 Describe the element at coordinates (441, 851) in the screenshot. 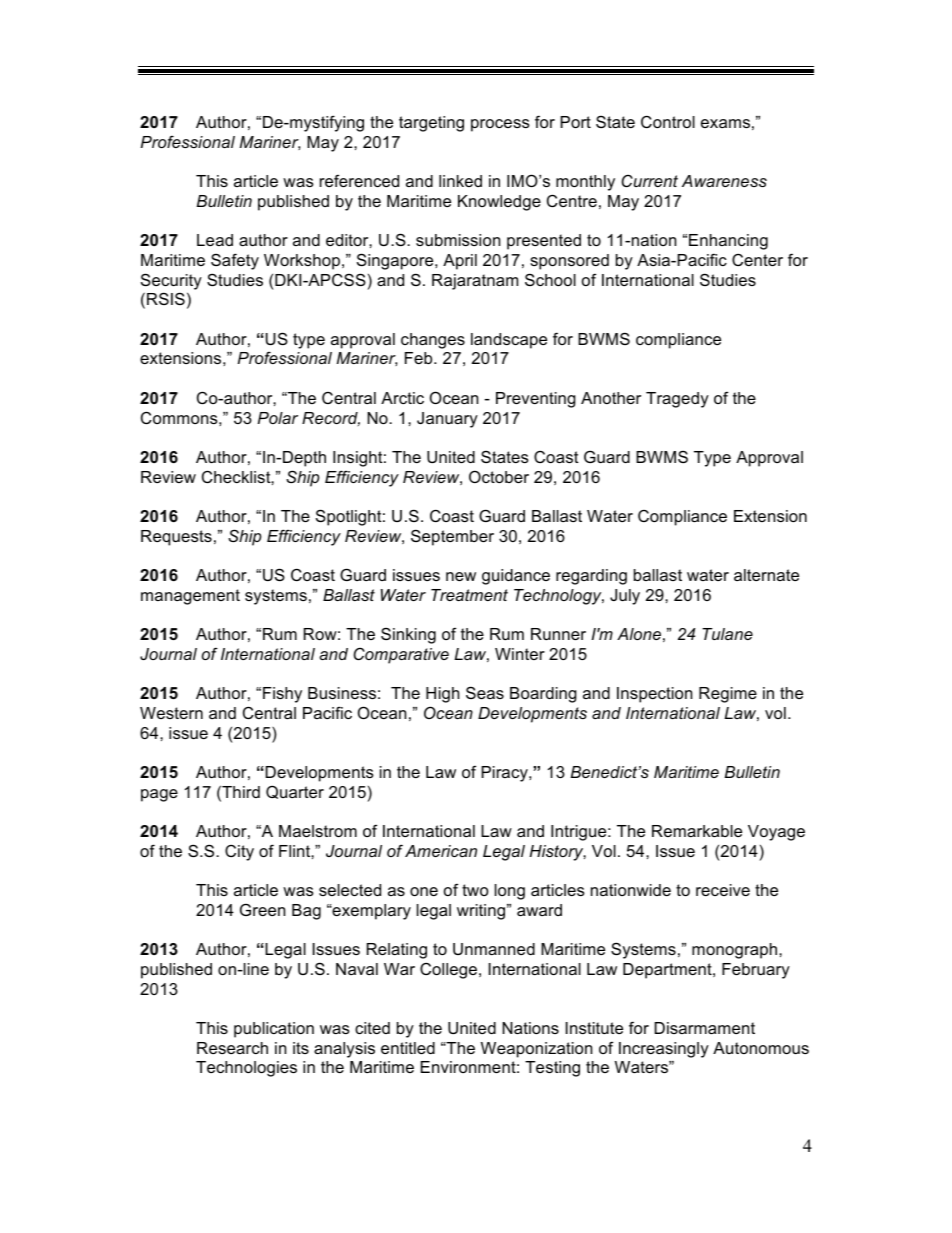

I see `American` at that location.
